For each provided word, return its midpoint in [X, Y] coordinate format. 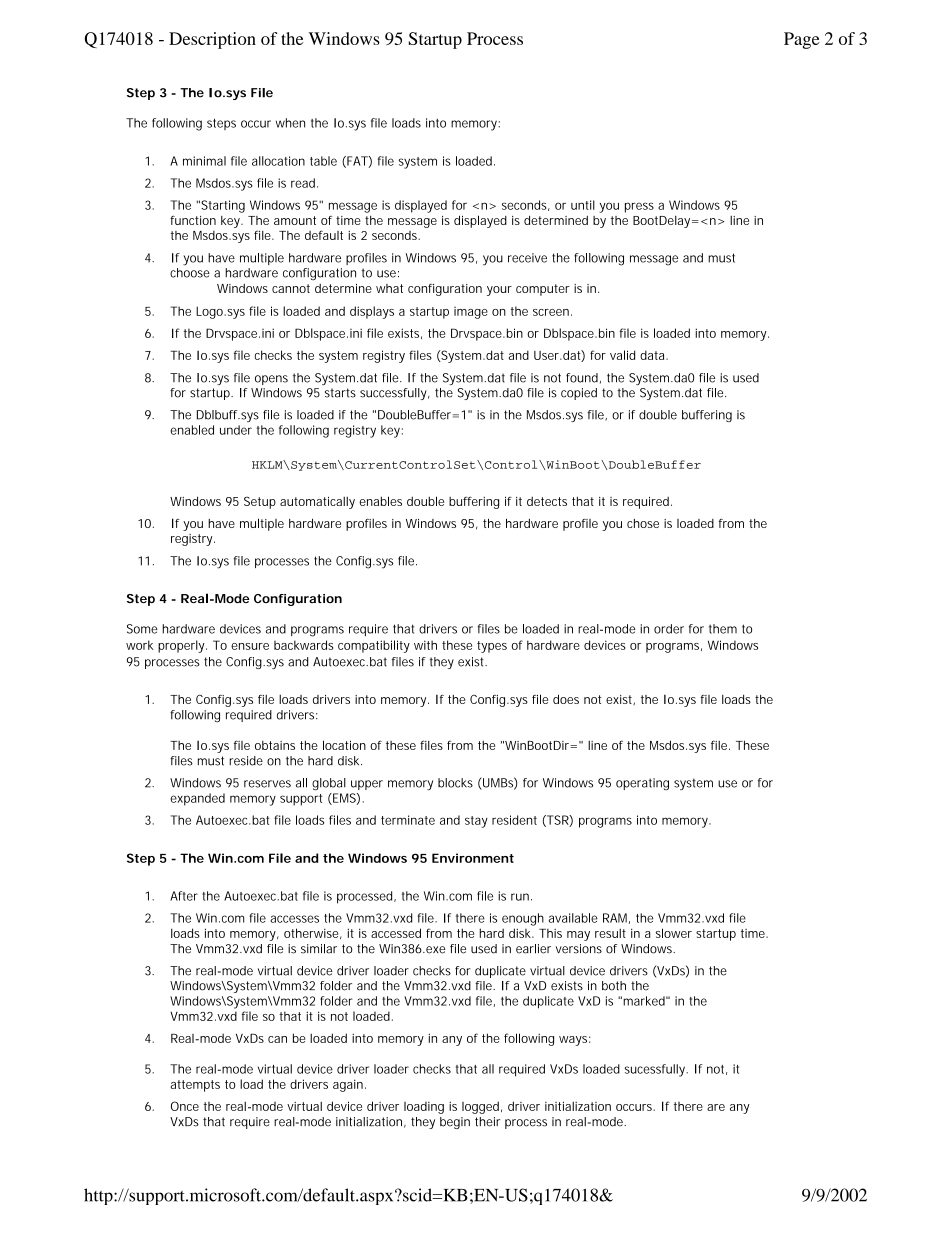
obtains [275, 745]
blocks [455, 783]
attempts [195, 1086]
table [323, 161]
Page [802, 40]
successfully [395, 394]
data [654, 355]
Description [212, 40]
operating [642, 784]
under [236, 430]
